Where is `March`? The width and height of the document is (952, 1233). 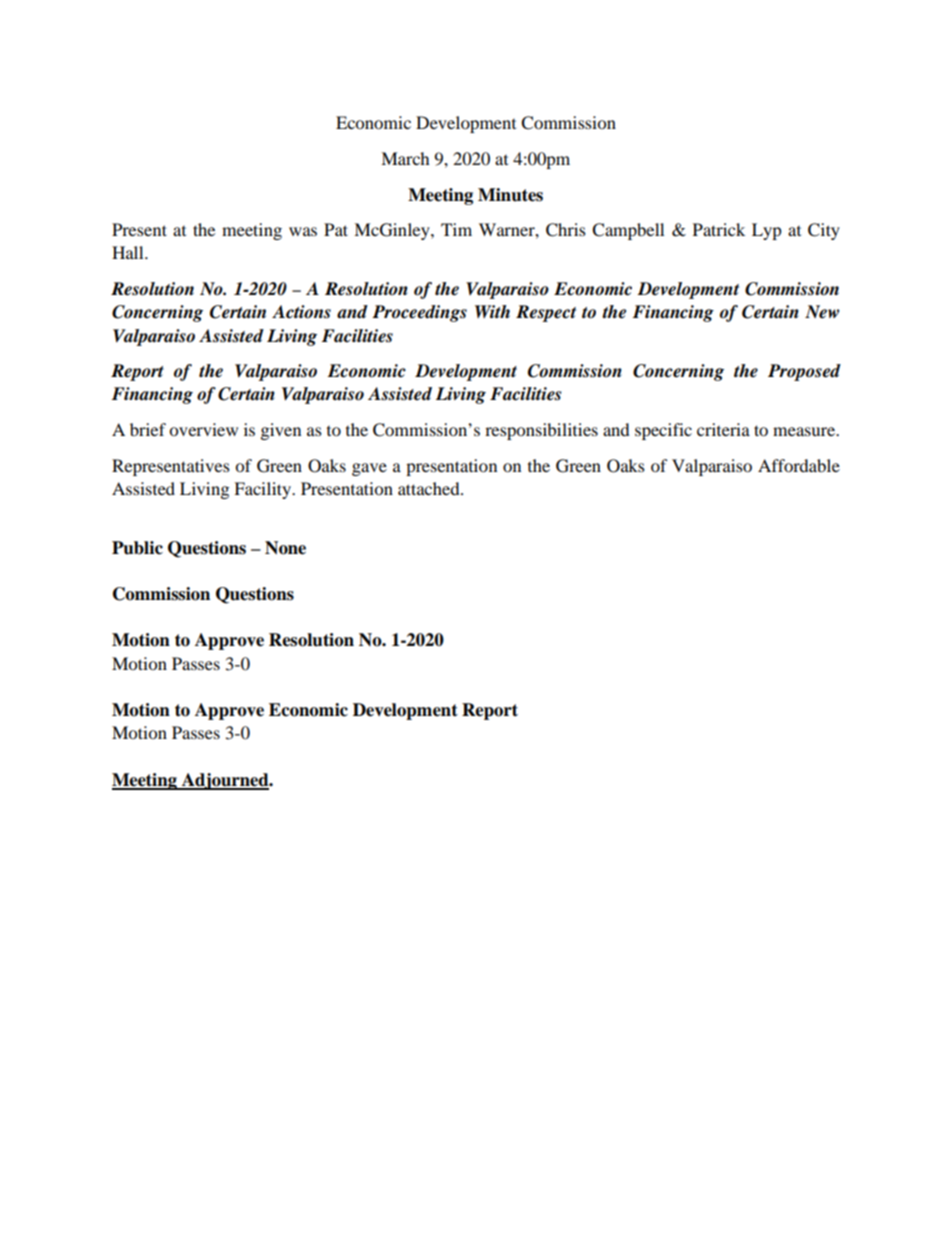 March is located at coordinates (405, 158).
